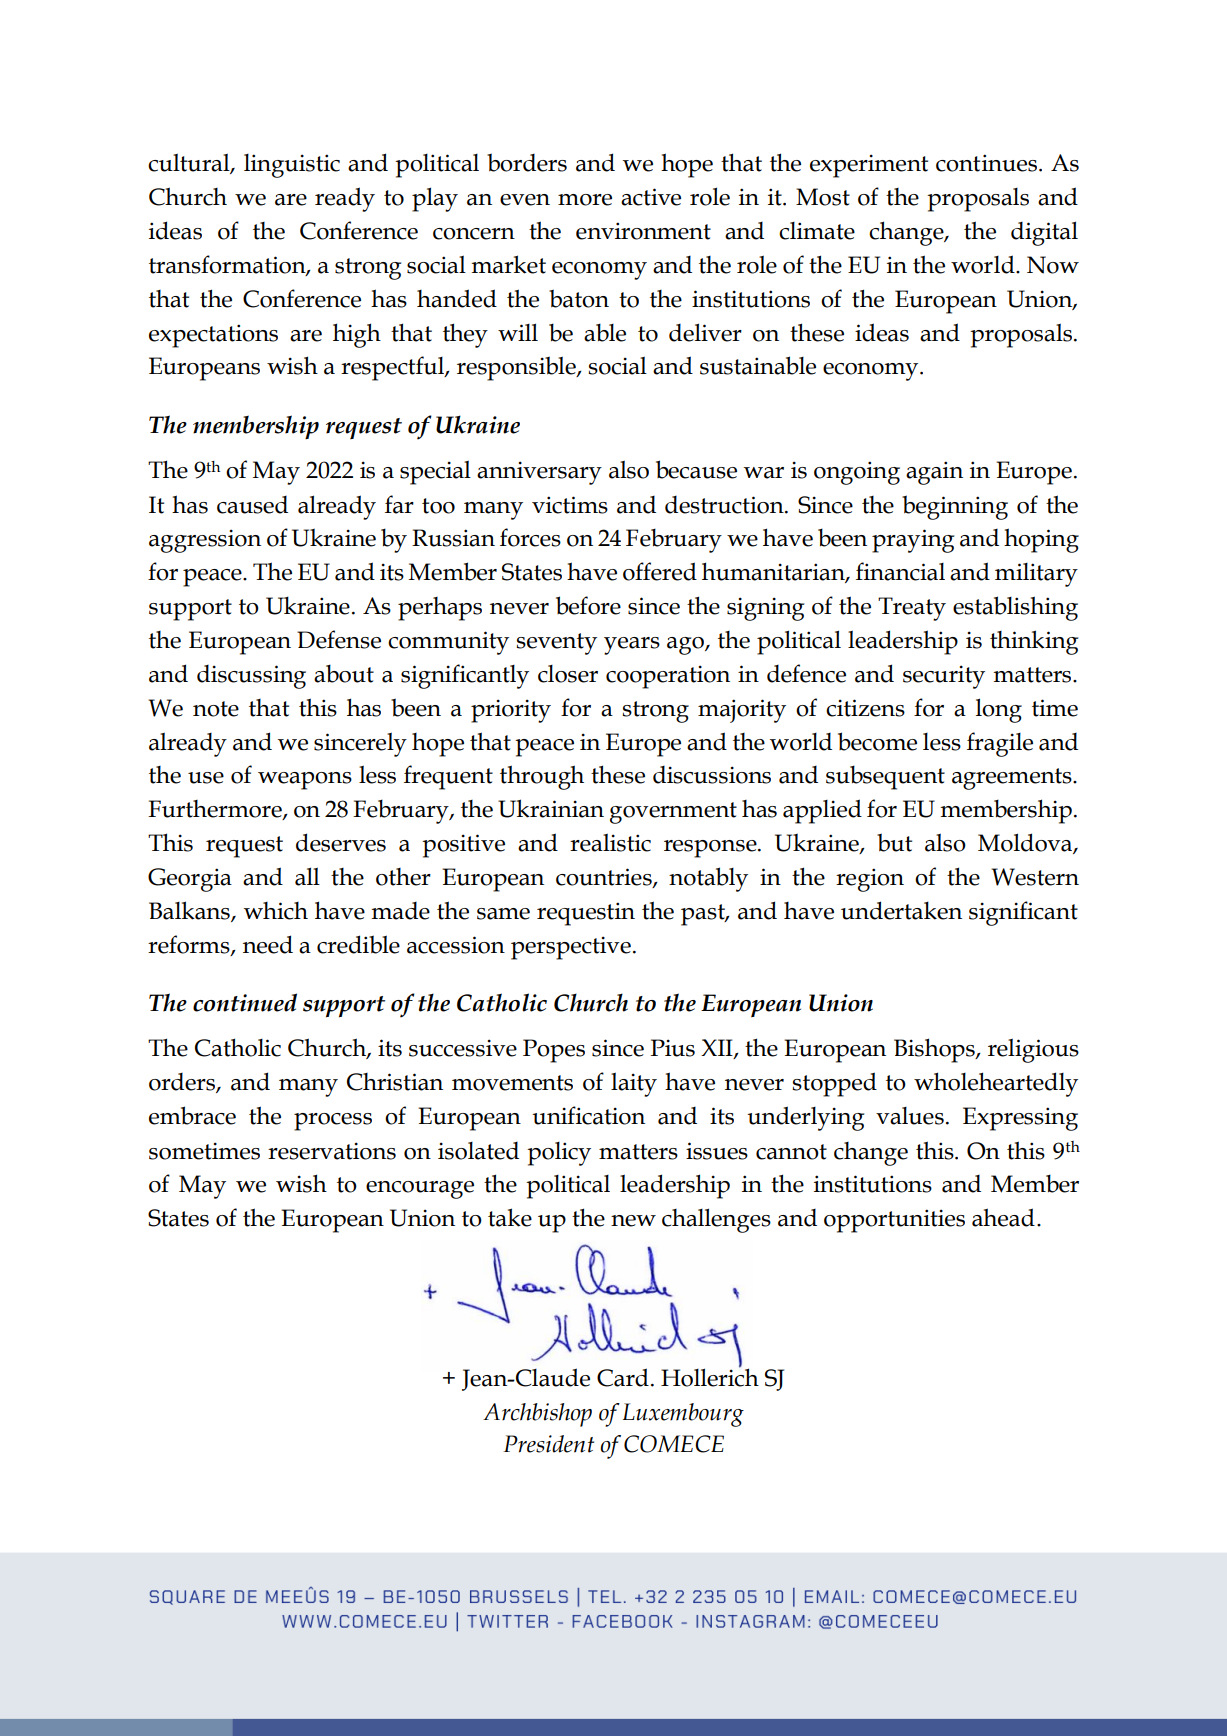  What do you see at coordinates (292, 166) in the document?
I see `linguistic` at bounding box center [292, 166].
